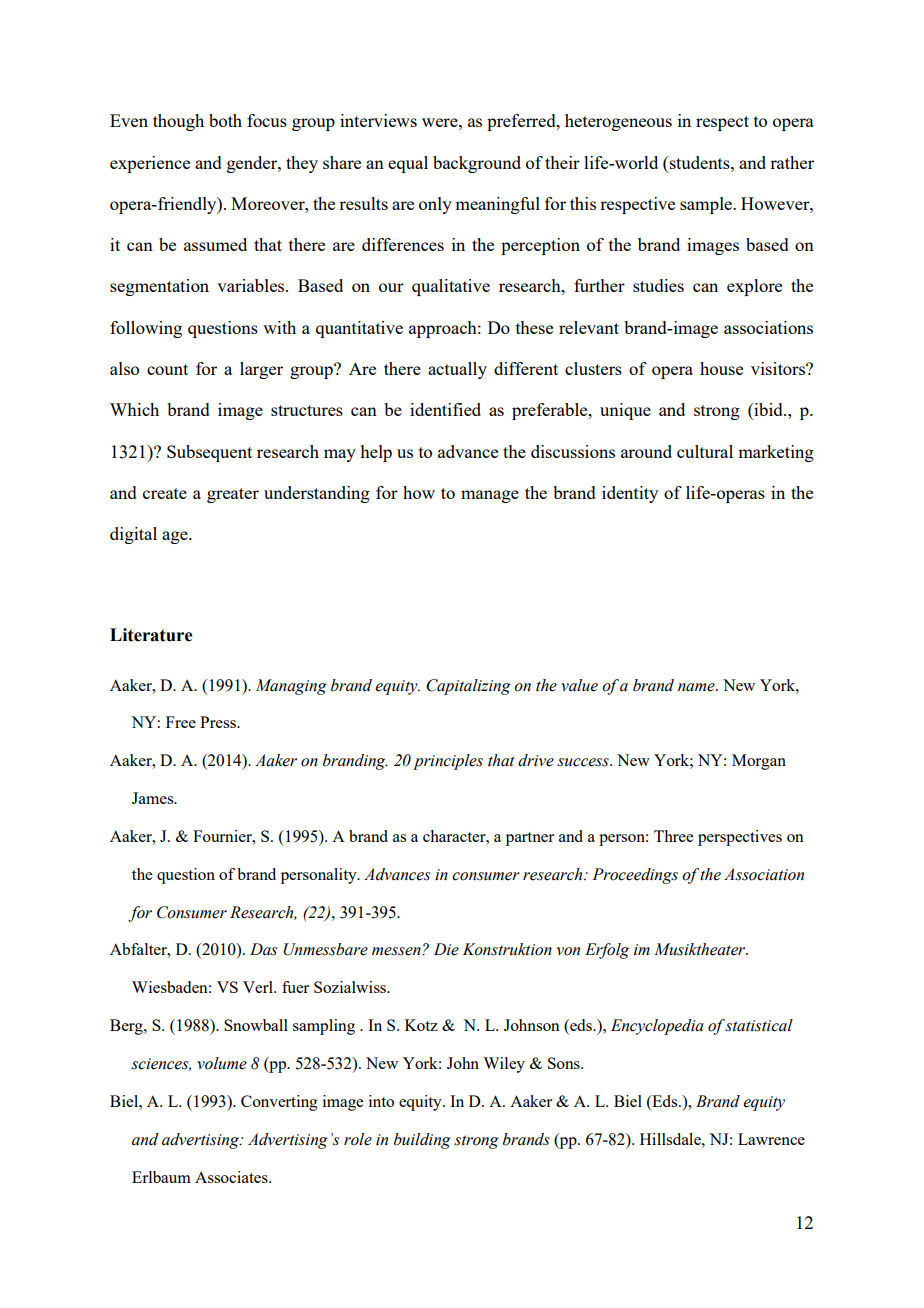  I want to click on Associates, so click(232, 1177).
